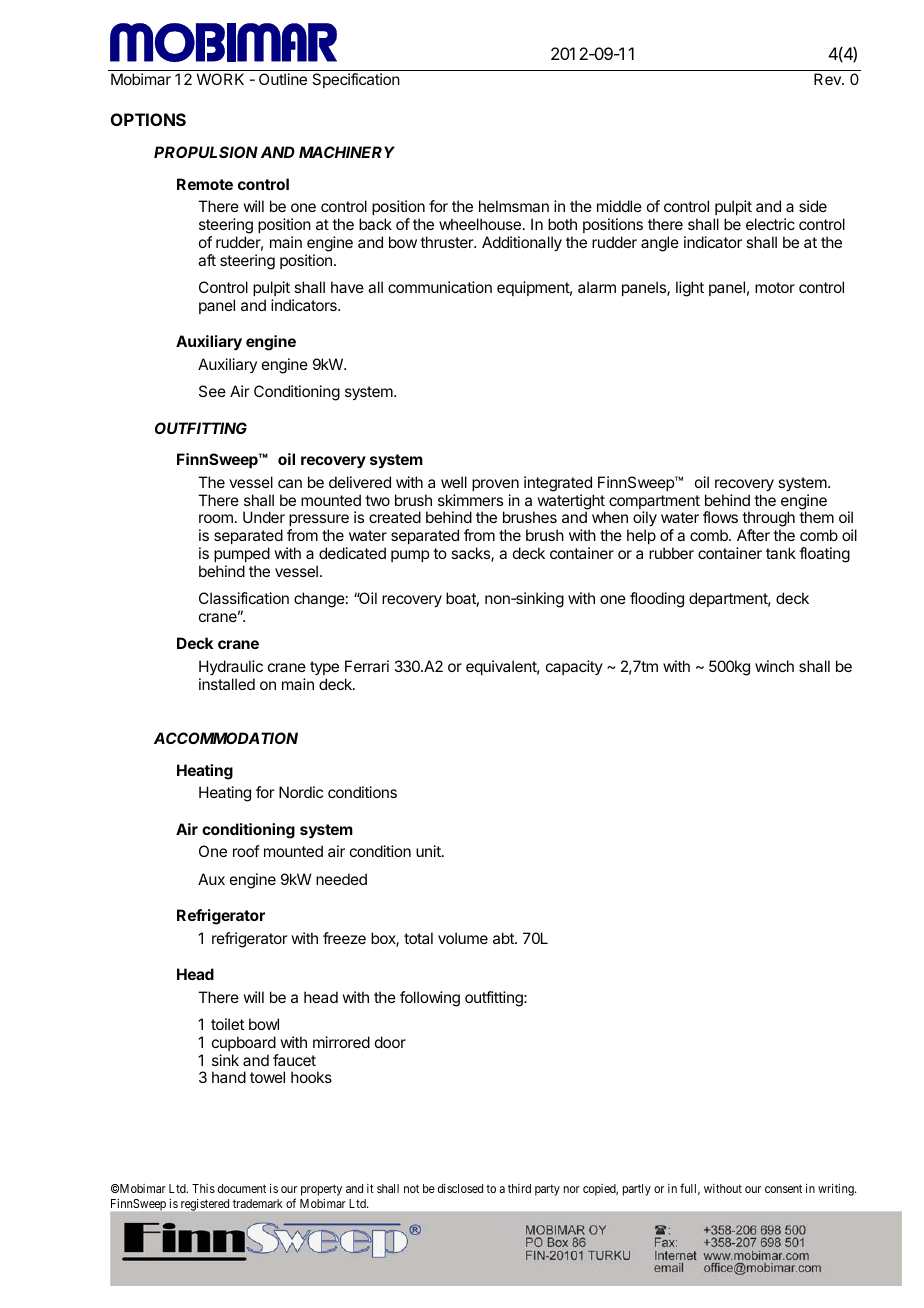 This page has height=1308, width=924. I want to click on proven, so click(495, 485).
